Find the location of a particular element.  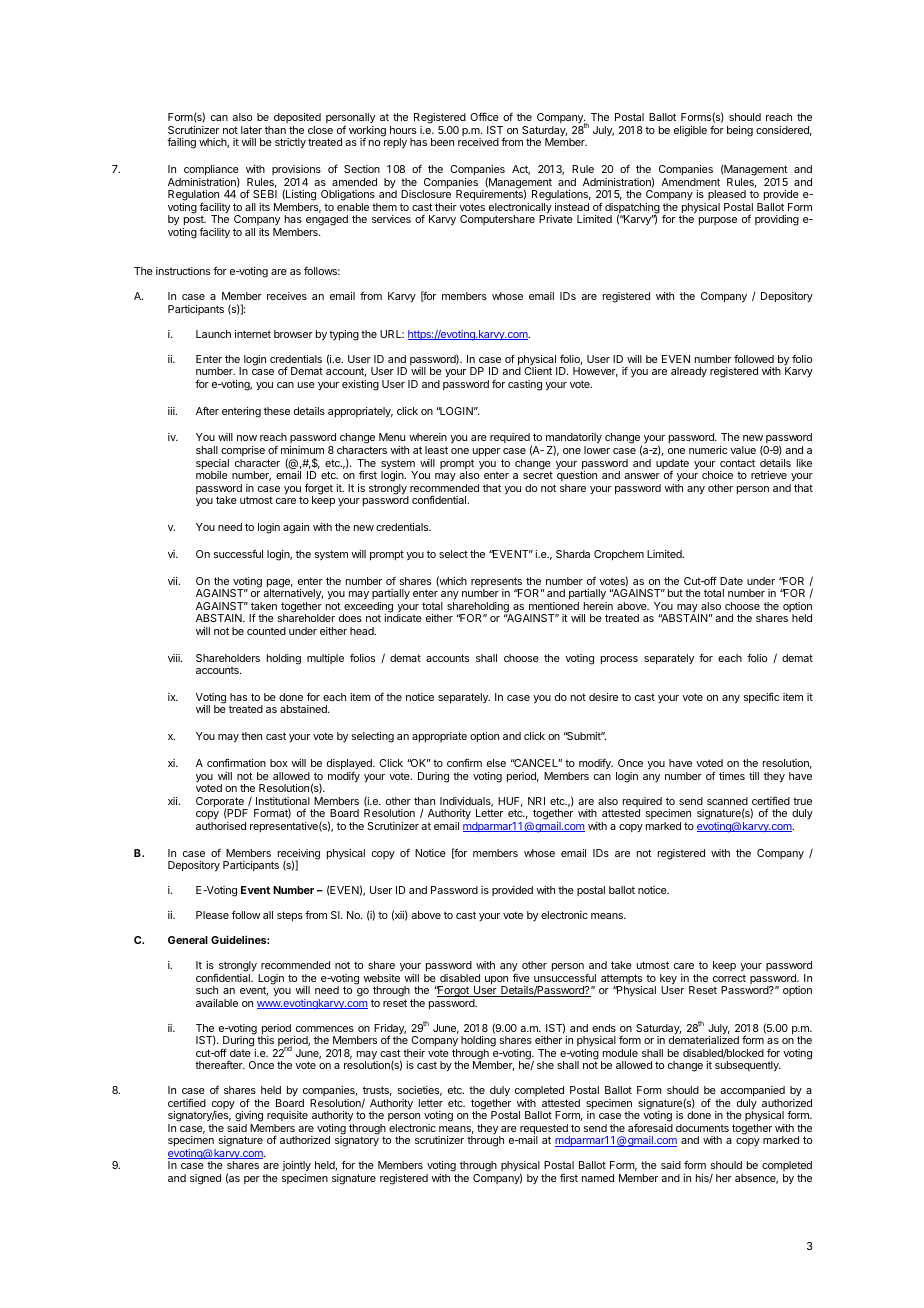

received is located at coordinates (478, 142).
